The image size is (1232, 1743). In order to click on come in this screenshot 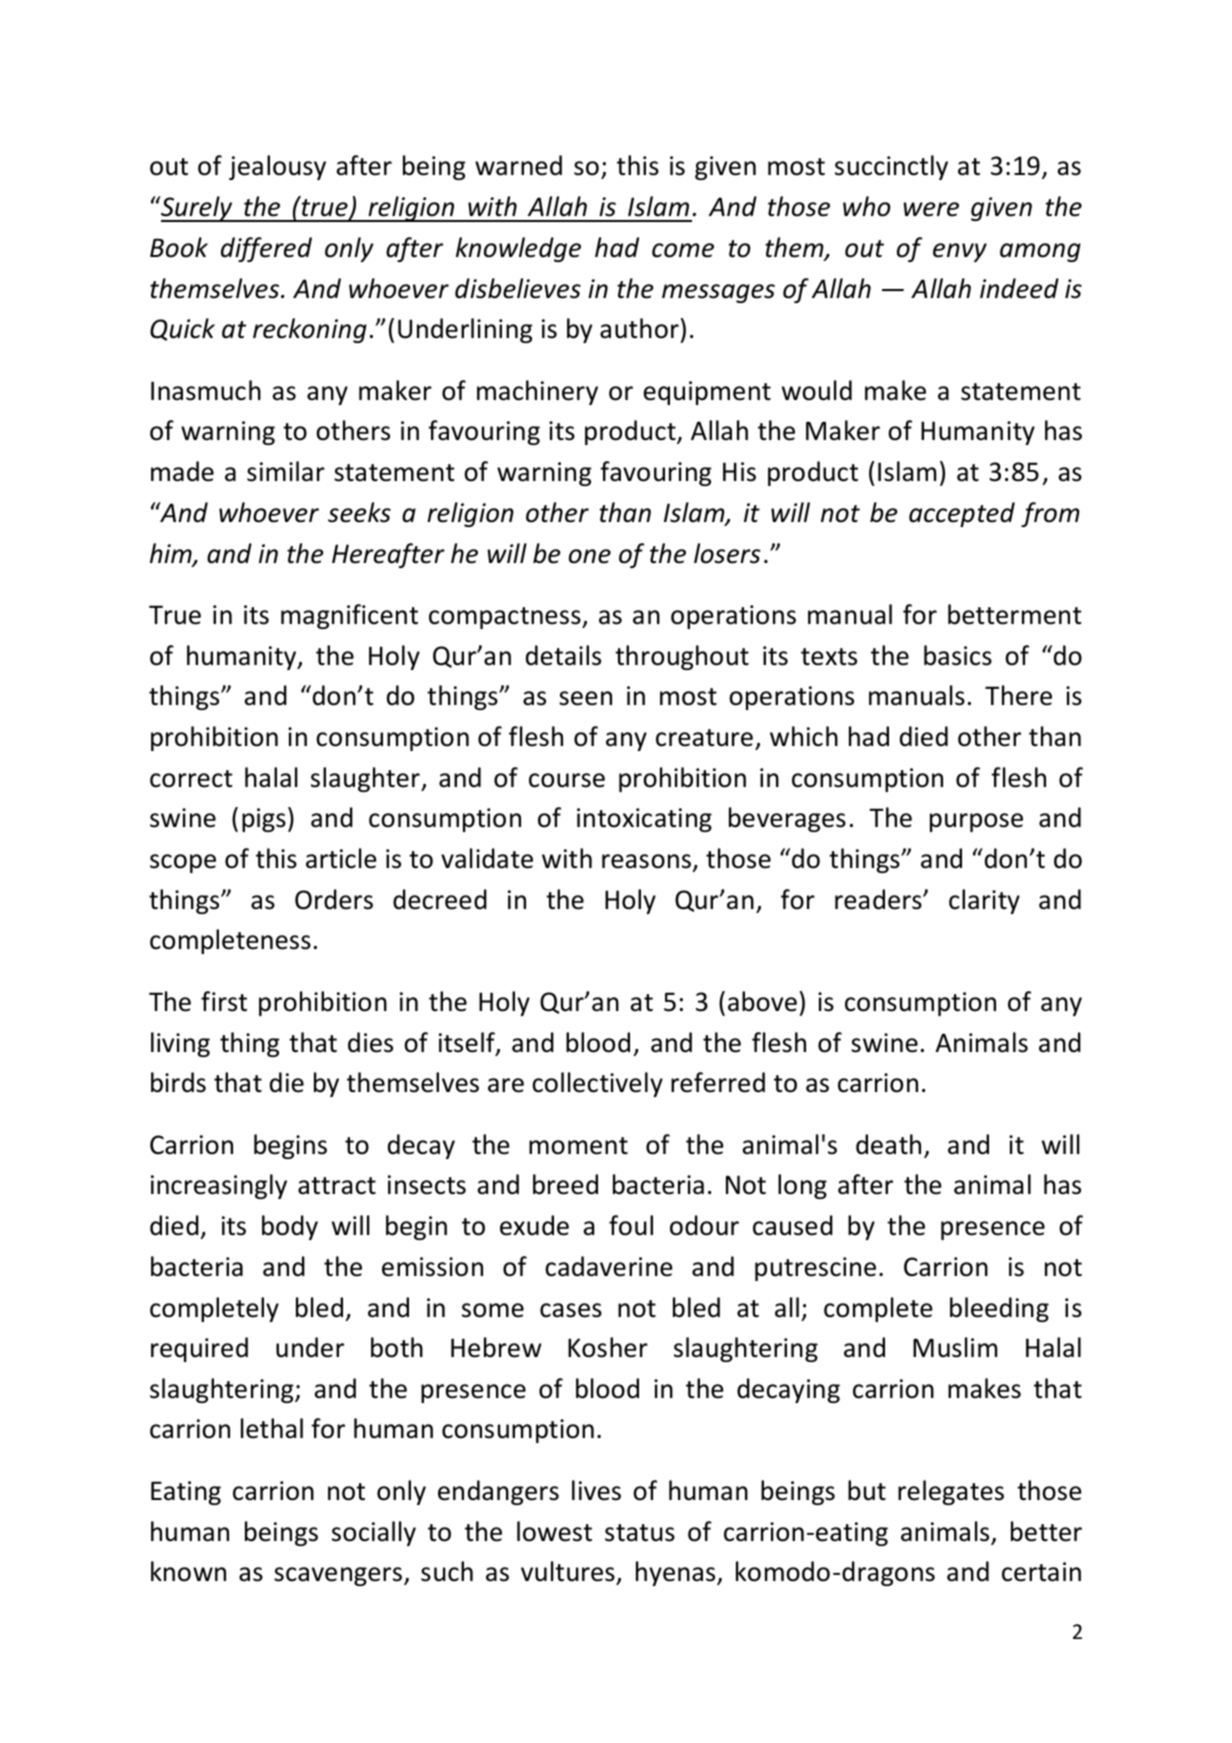, I will do `click(683, 250)`.
